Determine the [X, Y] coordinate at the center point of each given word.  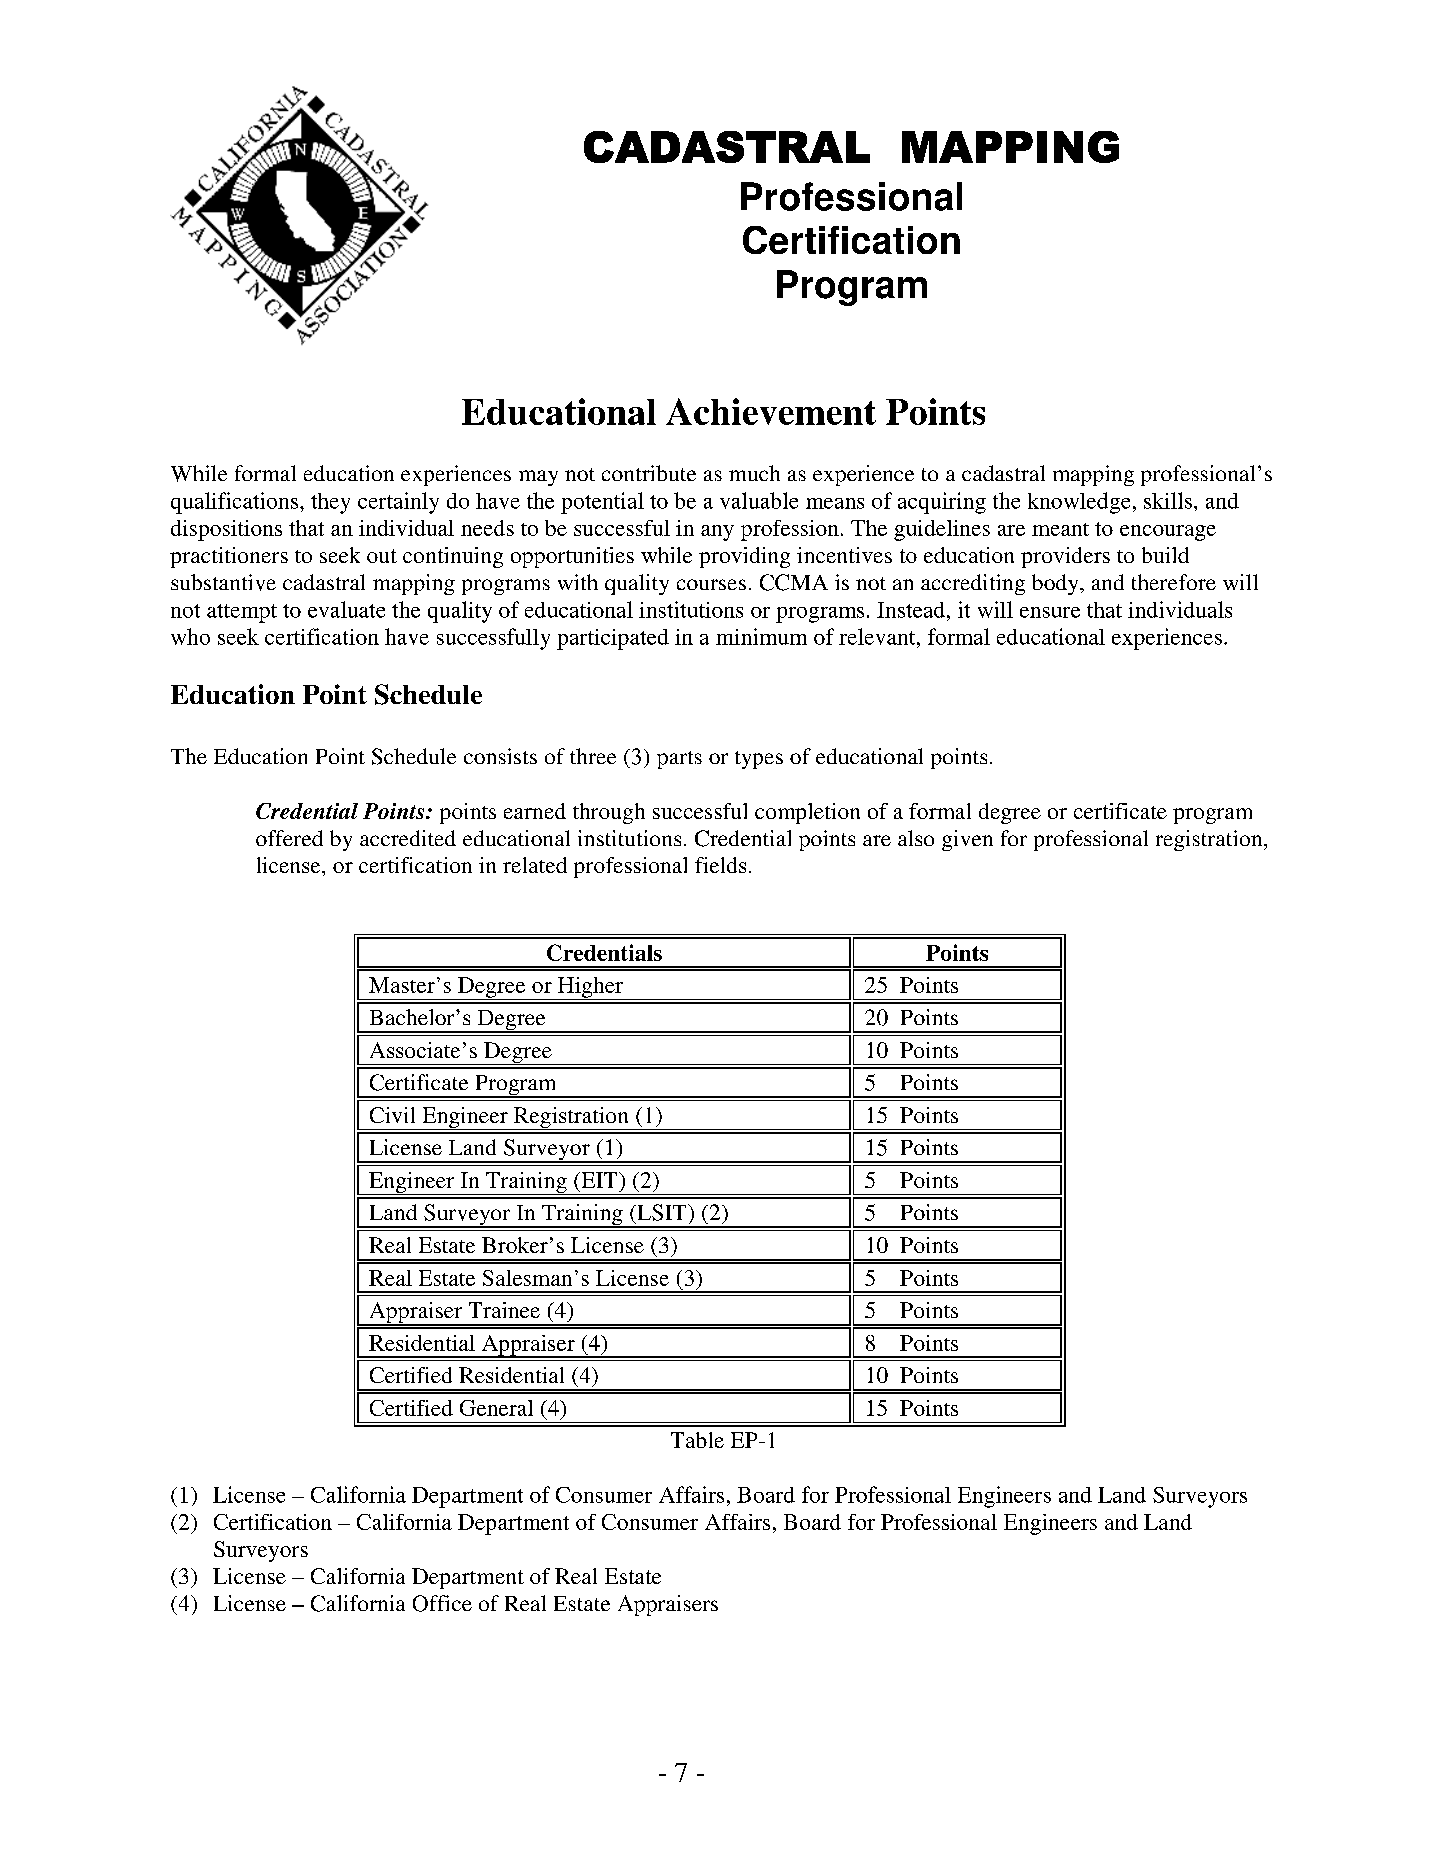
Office [442, 1603]
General [496, 1408]
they [330, 503]
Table [697, 1440]
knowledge [1079, 503]
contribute [649, 473]
